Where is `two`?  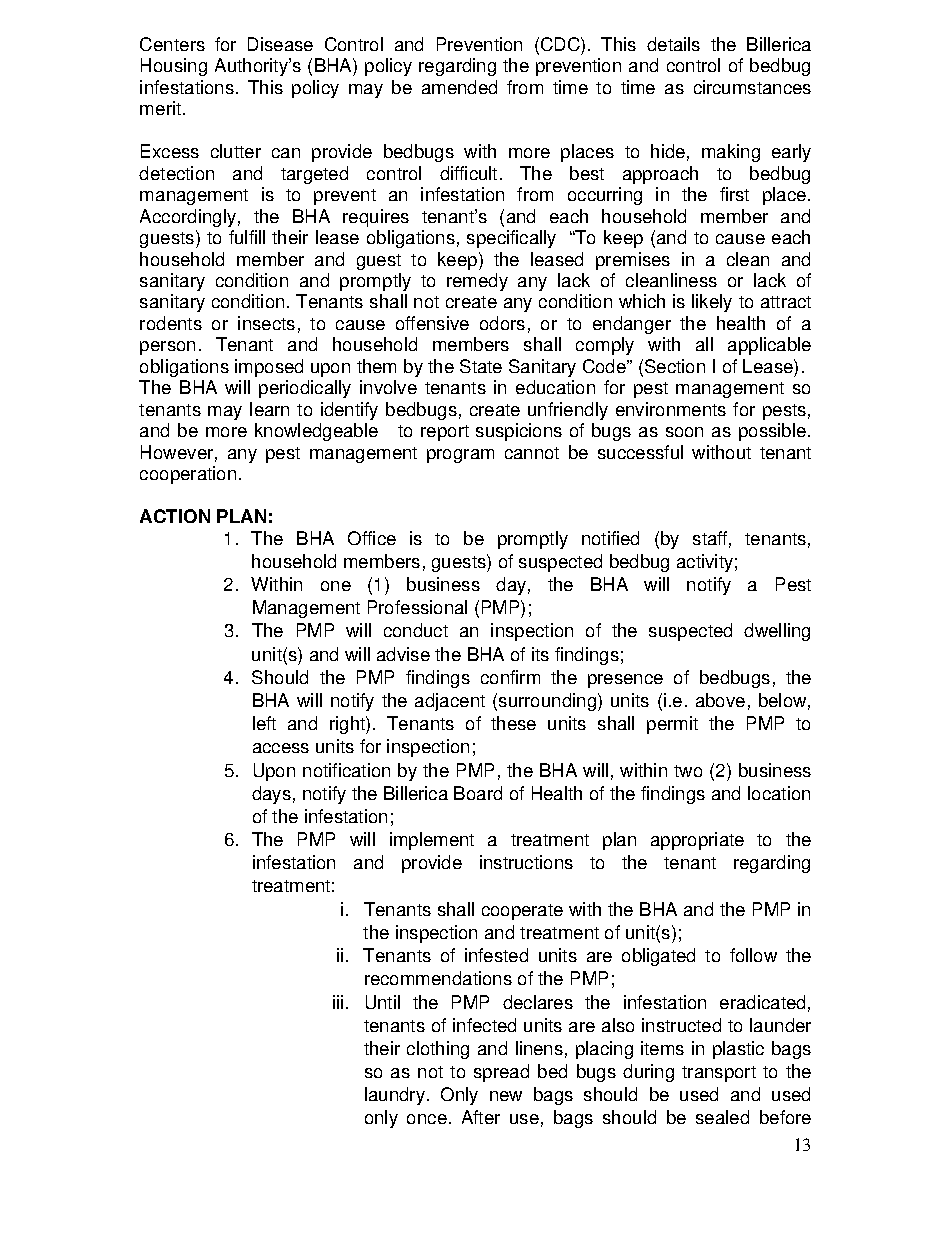
two is located at coordinates (688, 771).
